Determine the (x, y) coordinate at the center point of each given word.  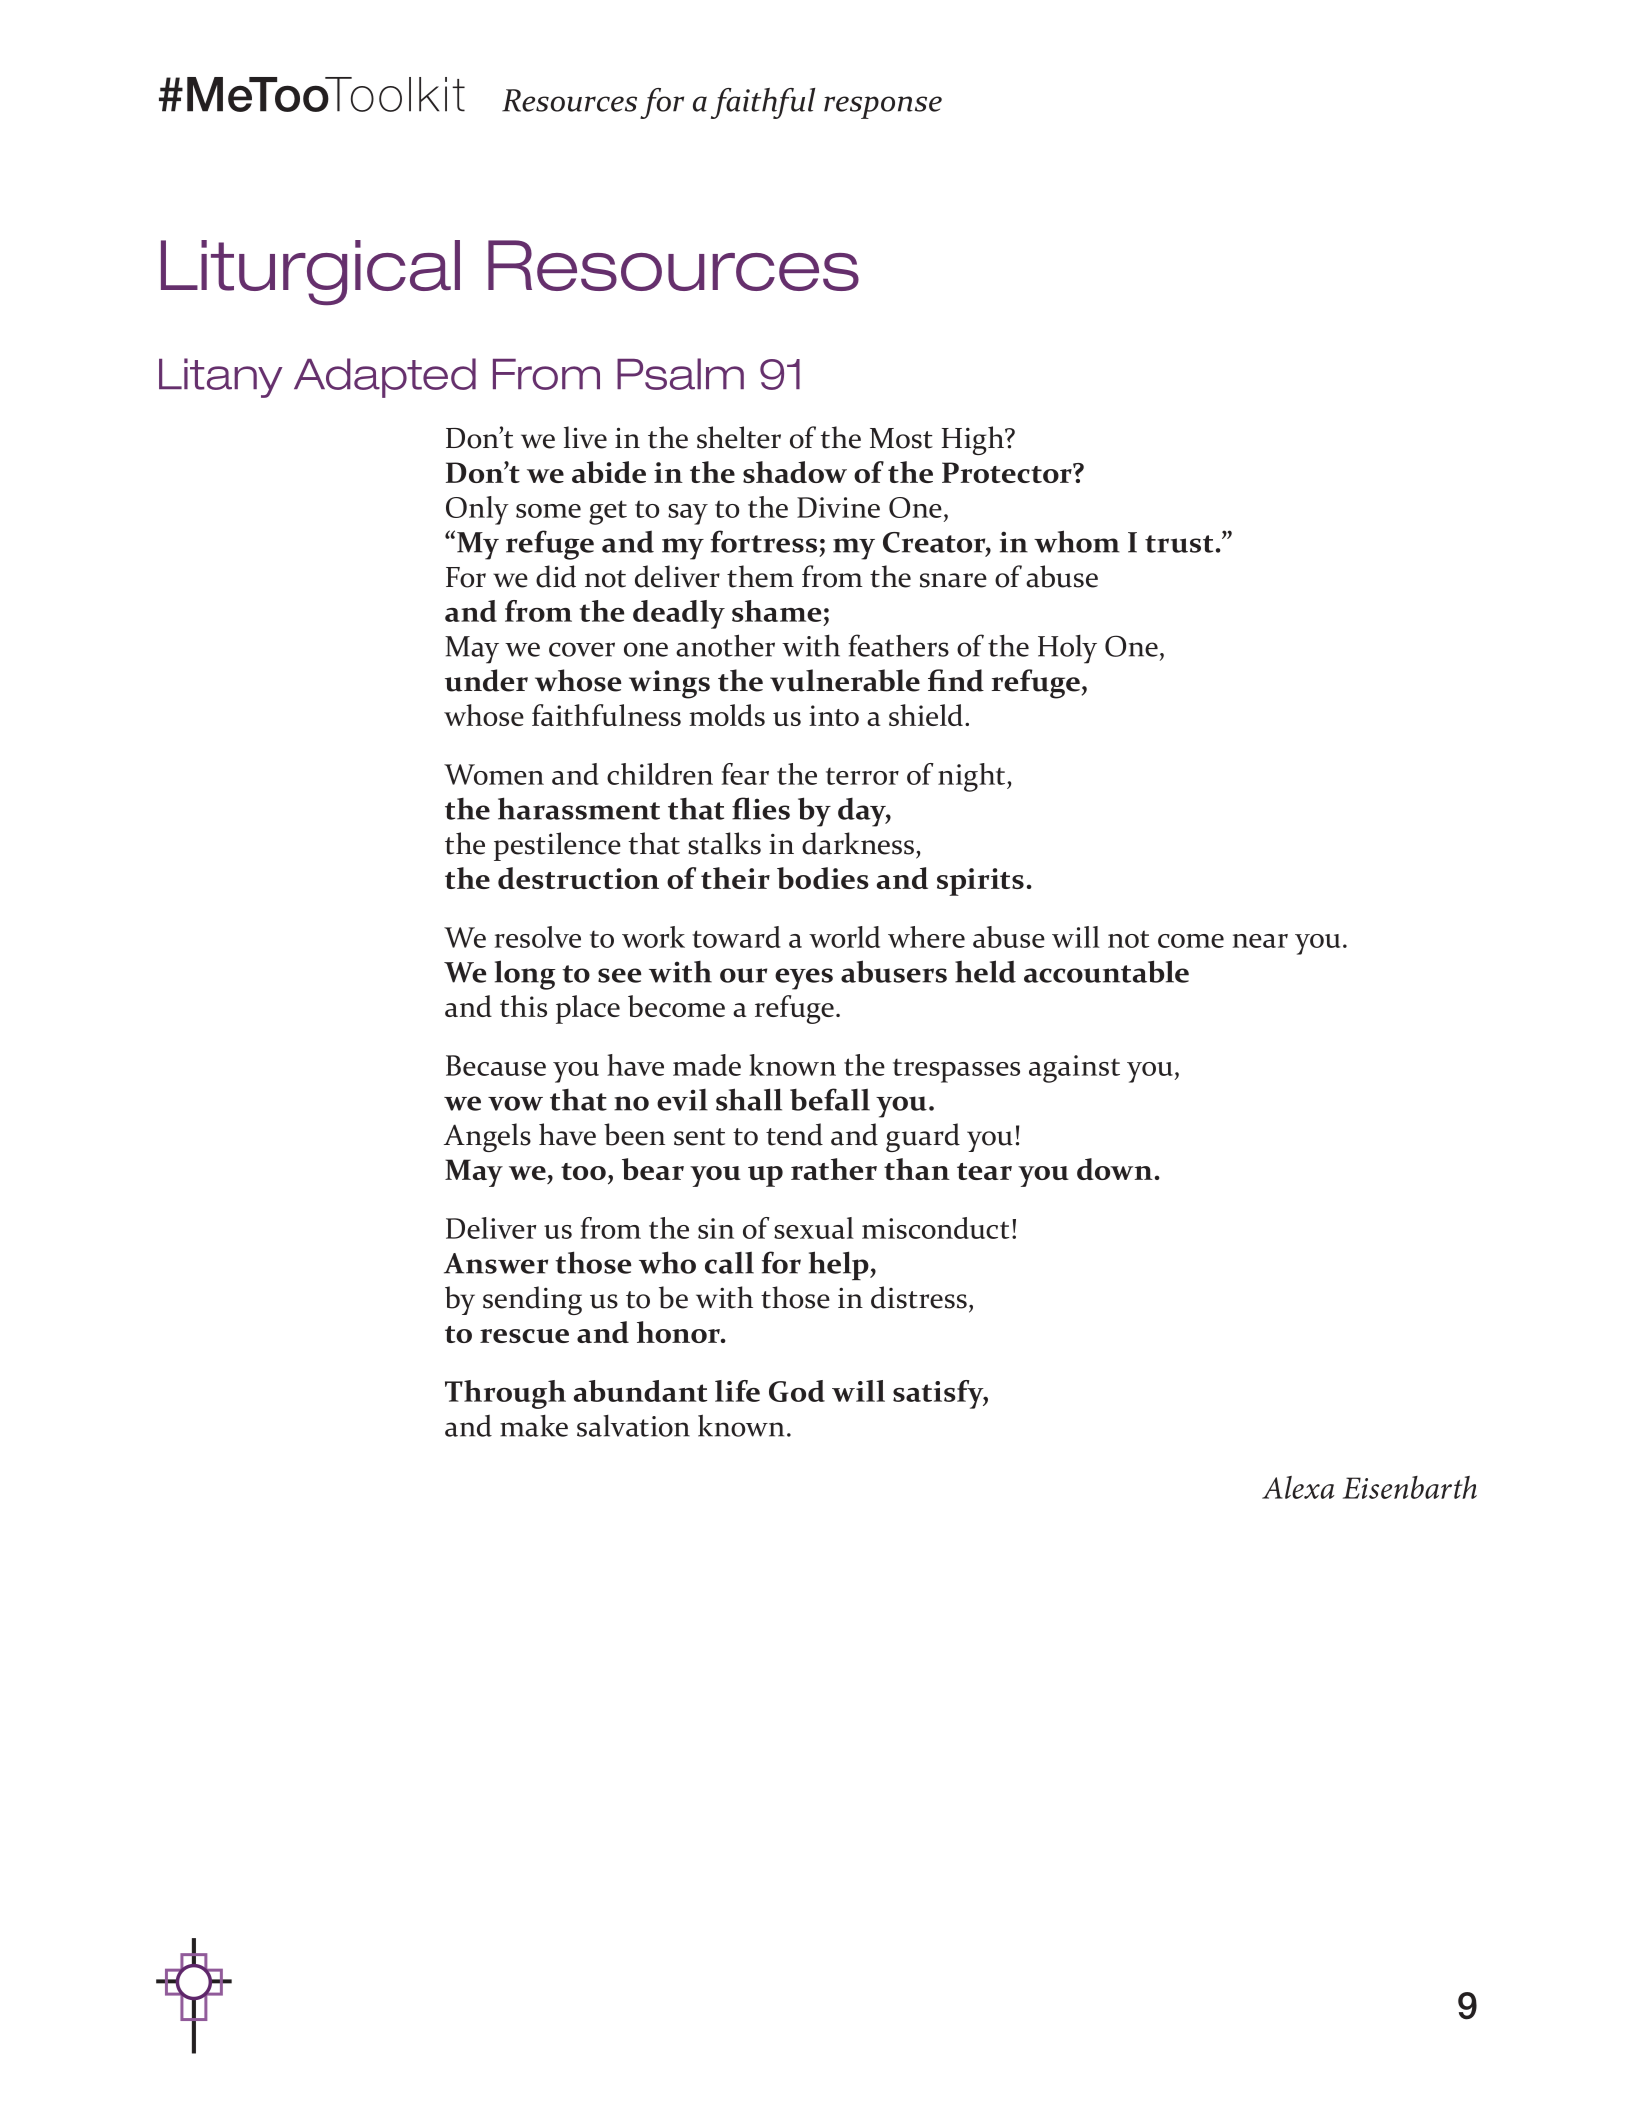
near (1260, 941)
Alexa (1298, 1487)
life (737, 1391)
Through (505, 1394)
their (735, 878)
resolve (538, 937)
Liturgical (310, 272)
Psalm (680, 374)
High (974, 440)
